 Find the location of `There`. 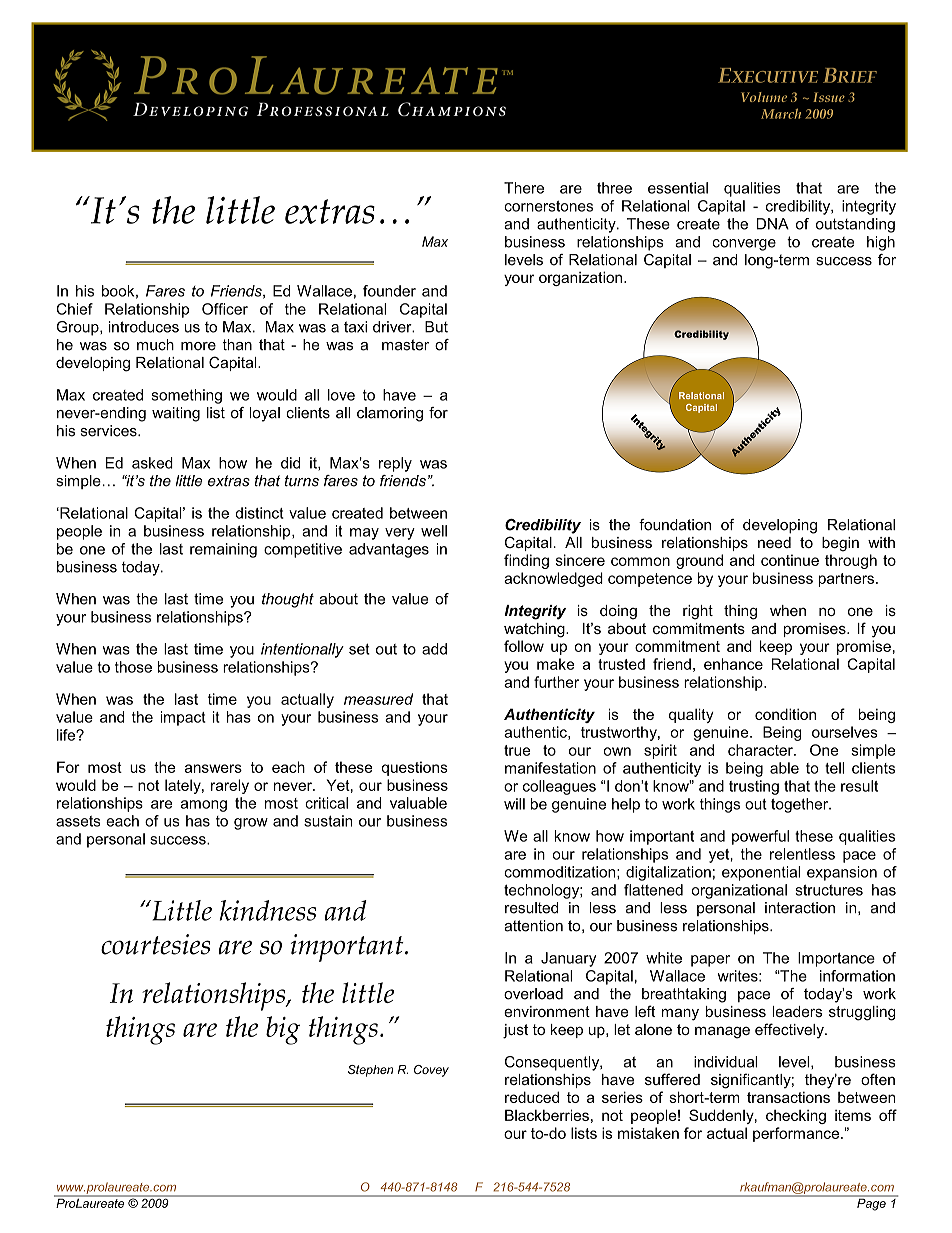

There is located at coordinates (524, 188).
